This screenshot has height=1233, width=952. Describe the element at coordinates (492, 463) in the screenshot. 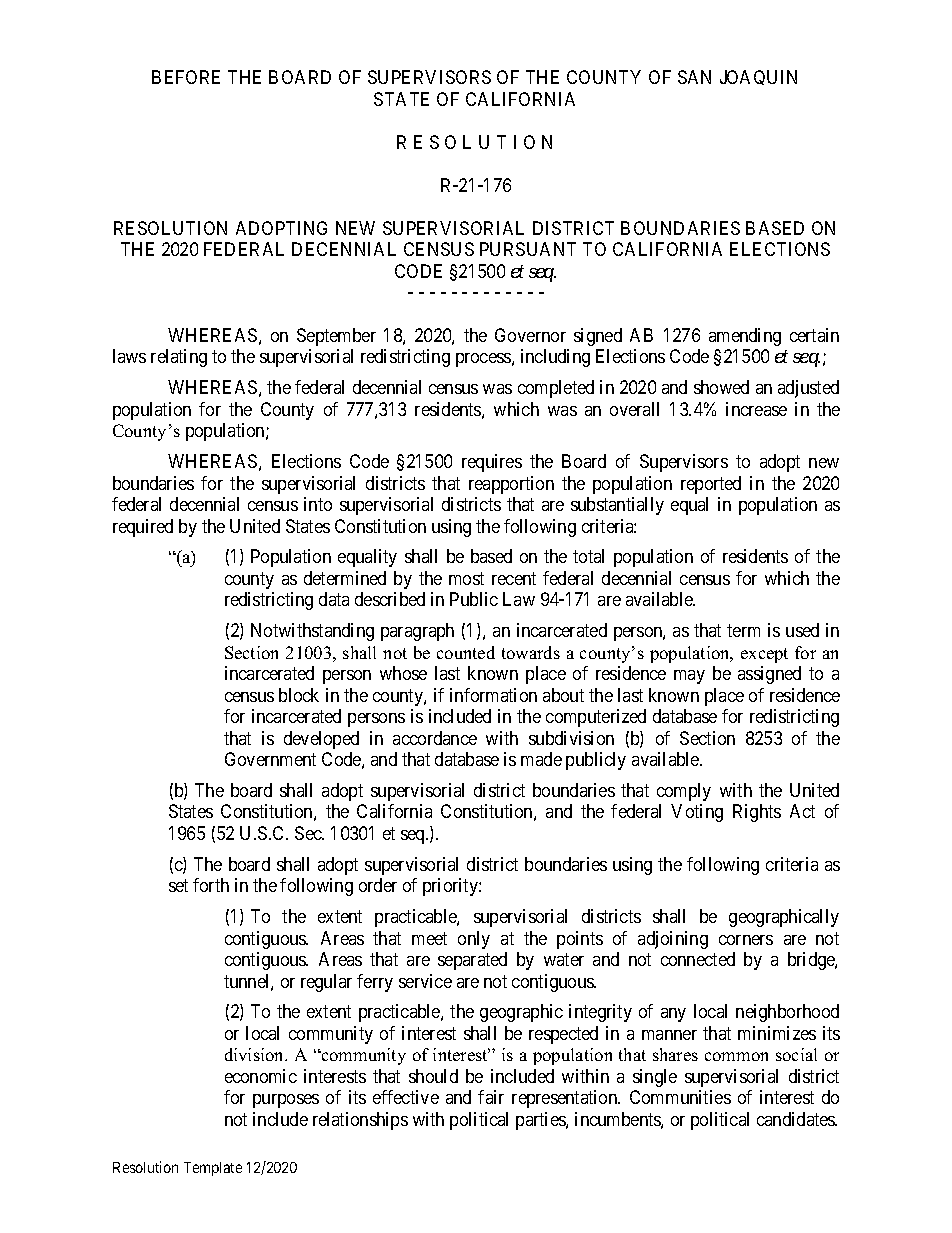

I see `requires` at that location.
